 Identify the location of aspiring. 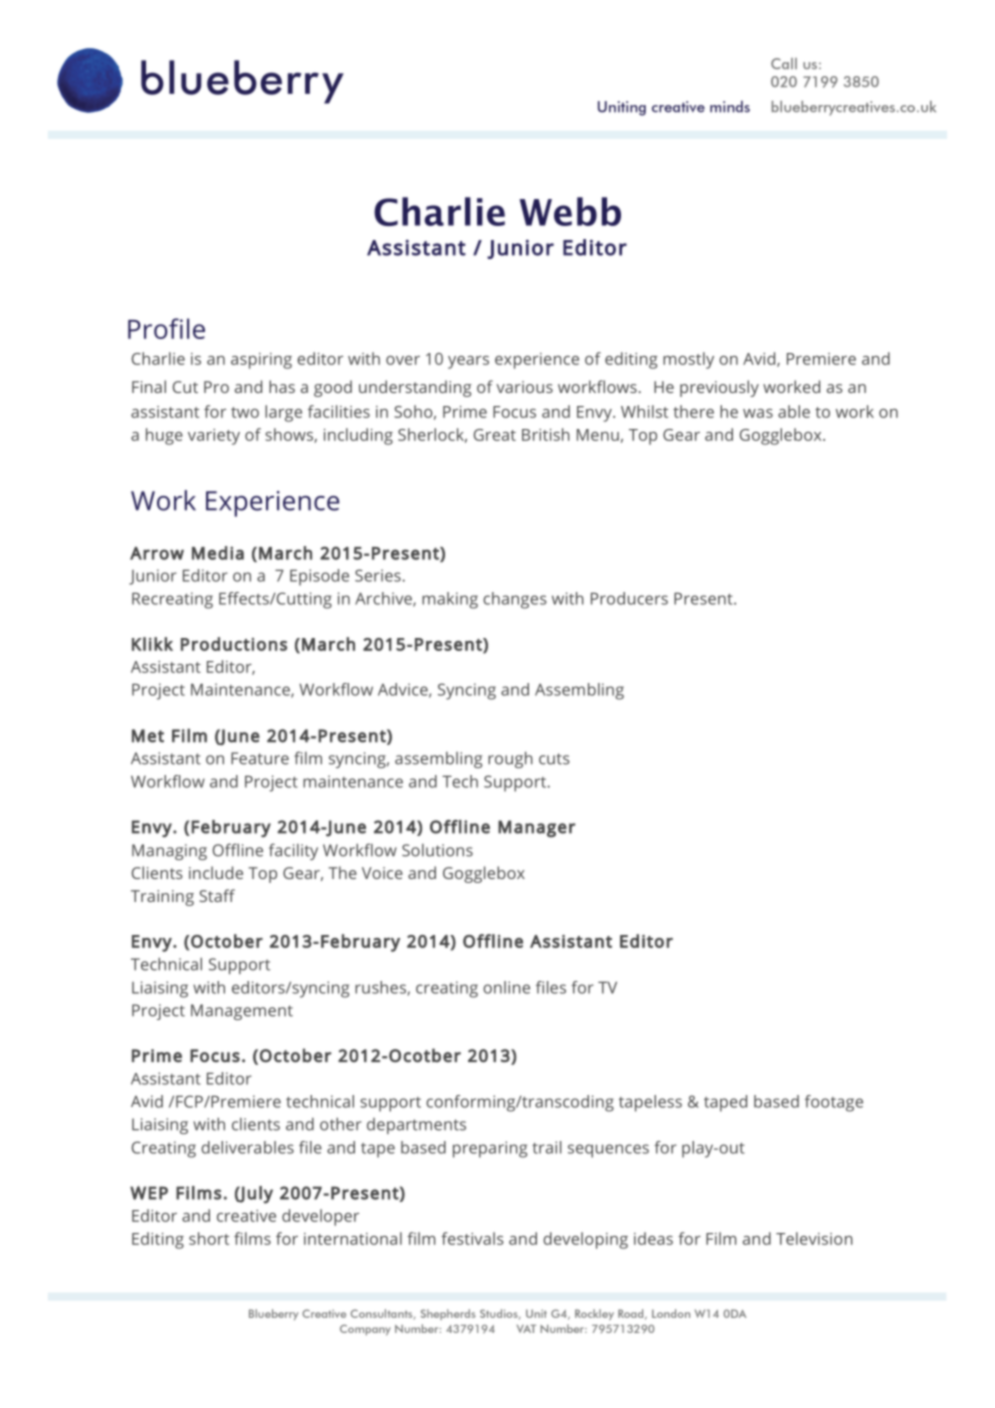
(261, 361).
